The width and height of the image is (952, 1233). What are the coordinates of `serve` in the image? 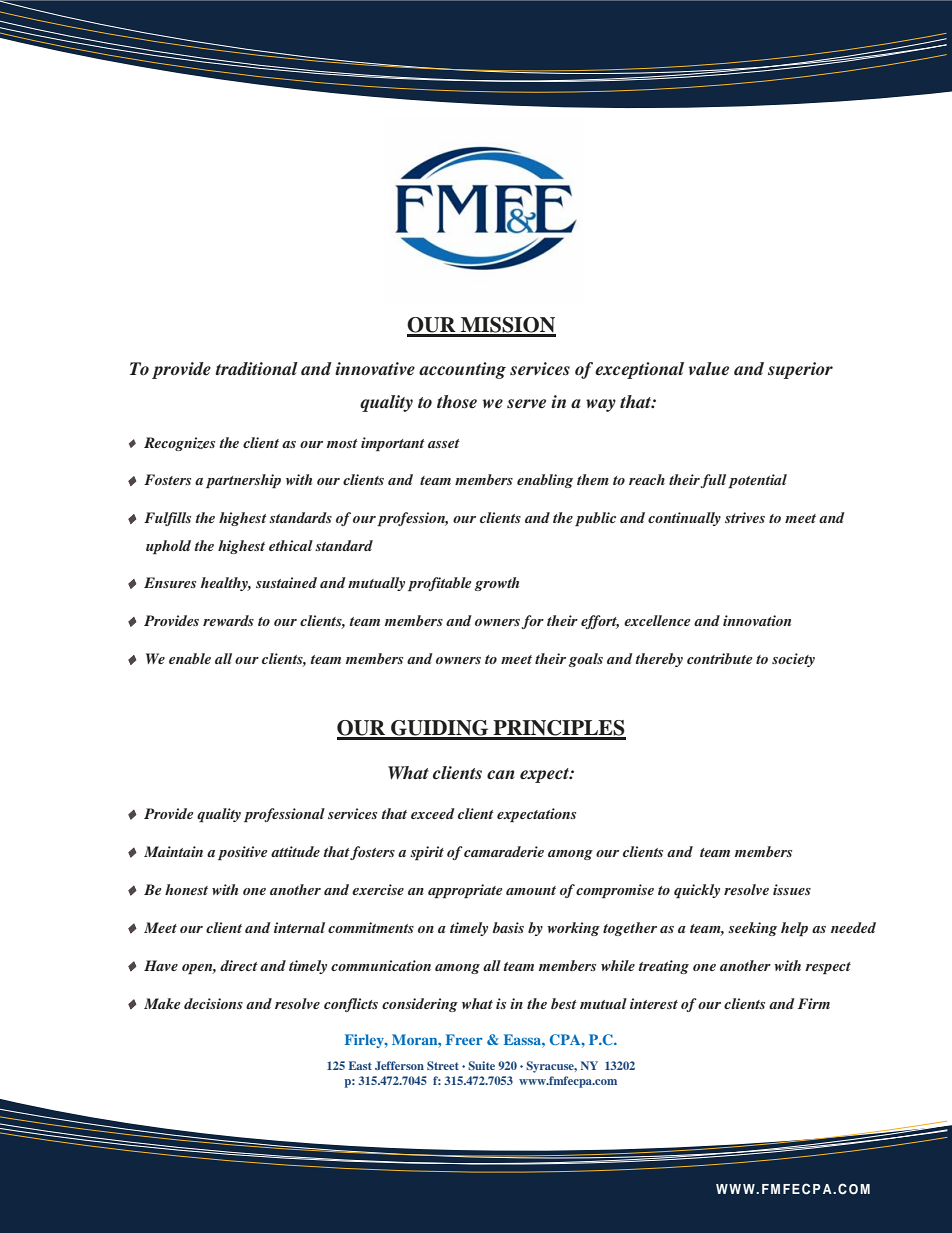 It's located at (526, 404).
